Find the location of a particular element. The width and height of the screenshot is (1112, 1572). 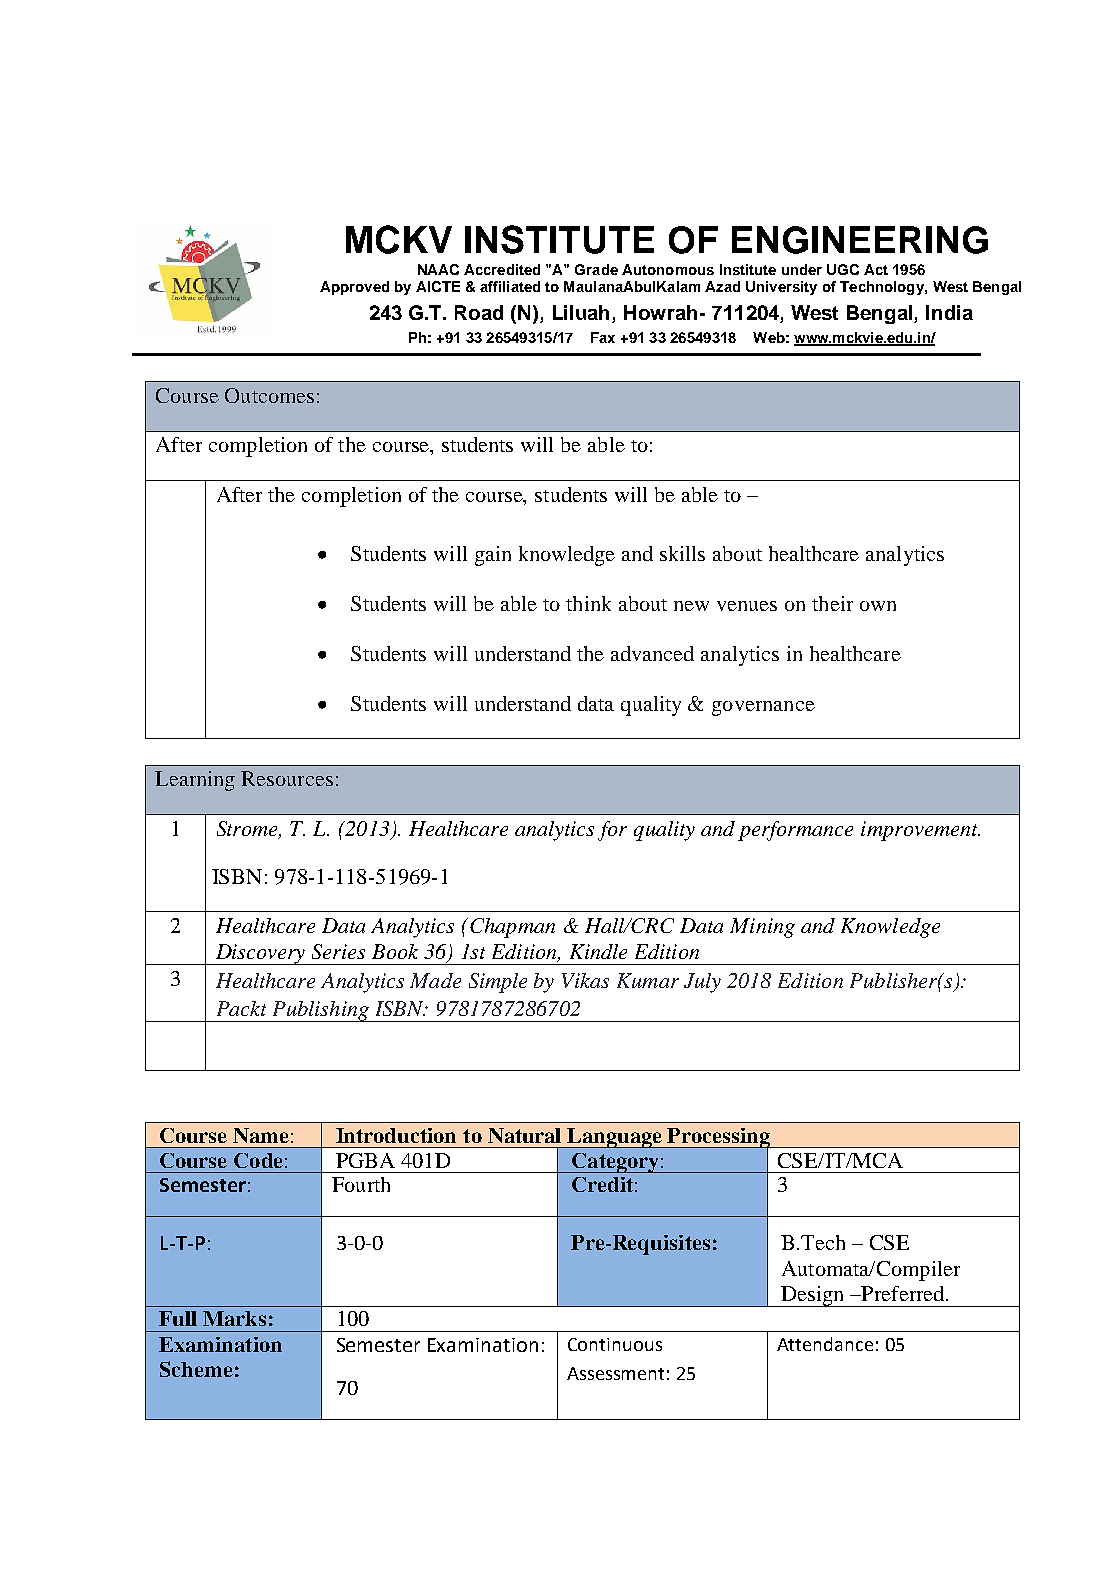

Mining is located at coordinates (762, 928).
